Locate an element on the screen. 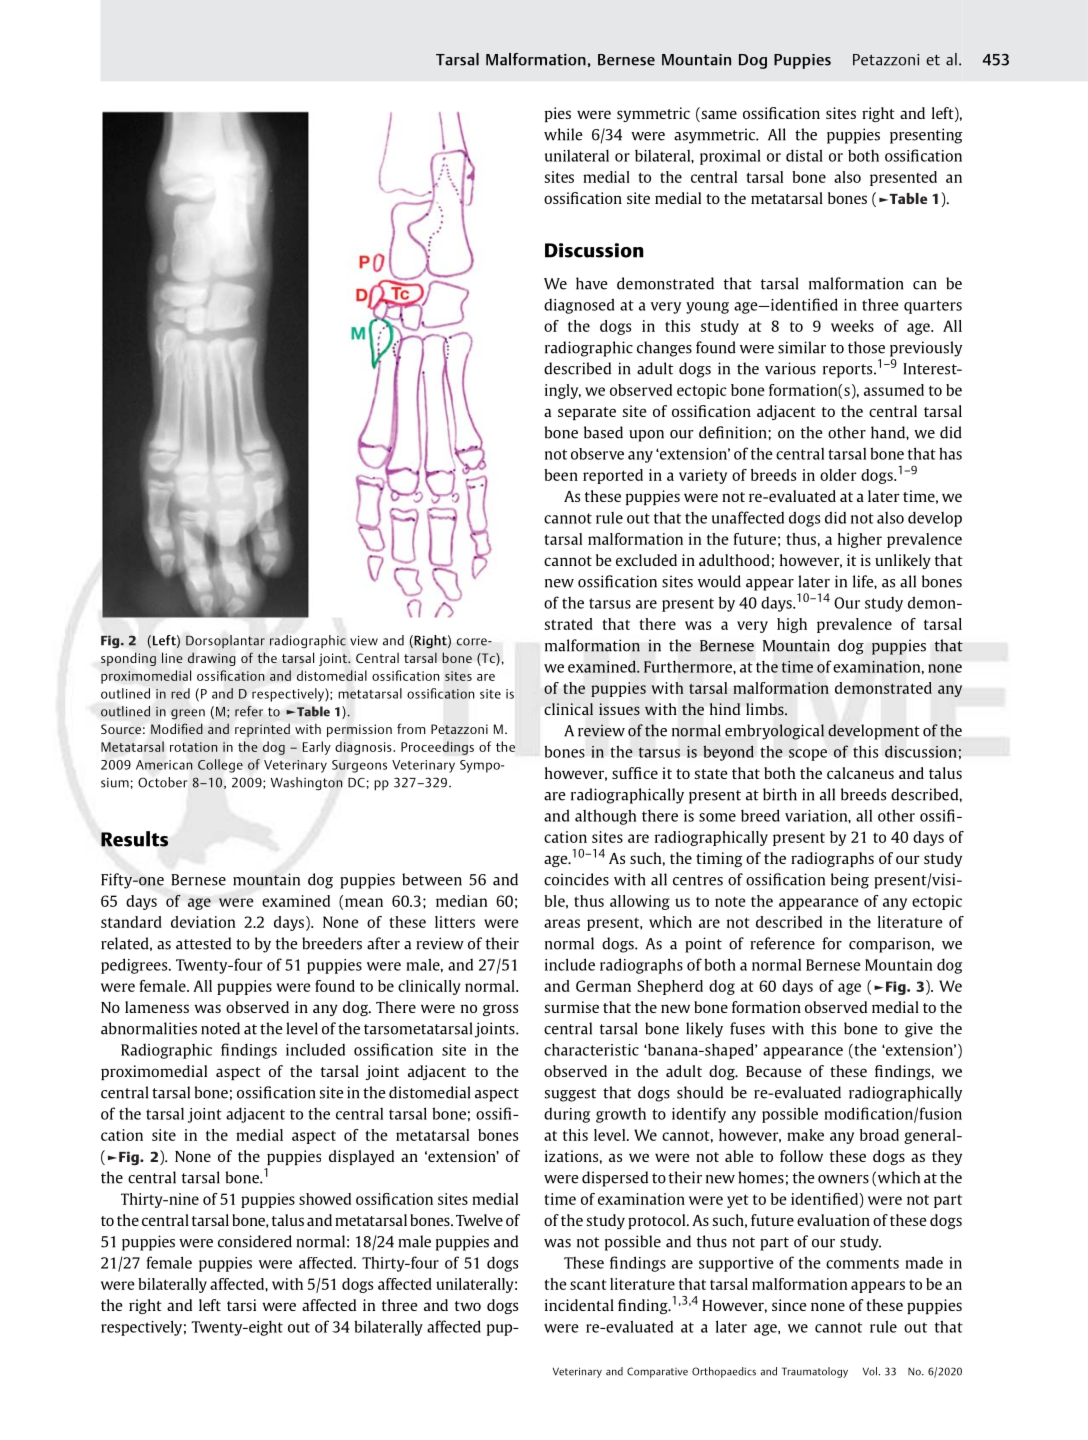  lameness is located at coordinates (157, 1007).
